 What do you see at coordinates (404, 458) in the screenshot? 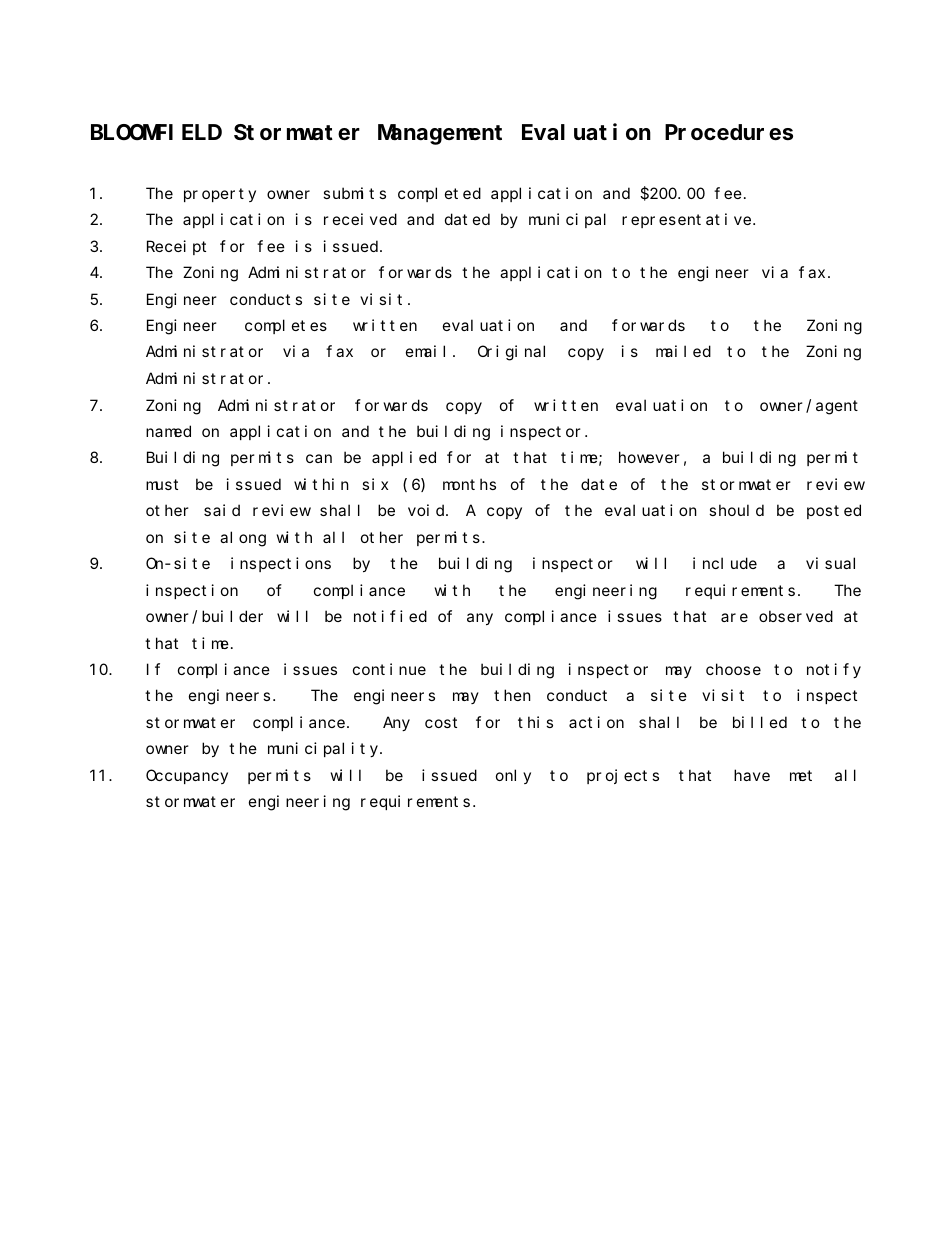
I see `applied` at bounding box center [404, 458].
